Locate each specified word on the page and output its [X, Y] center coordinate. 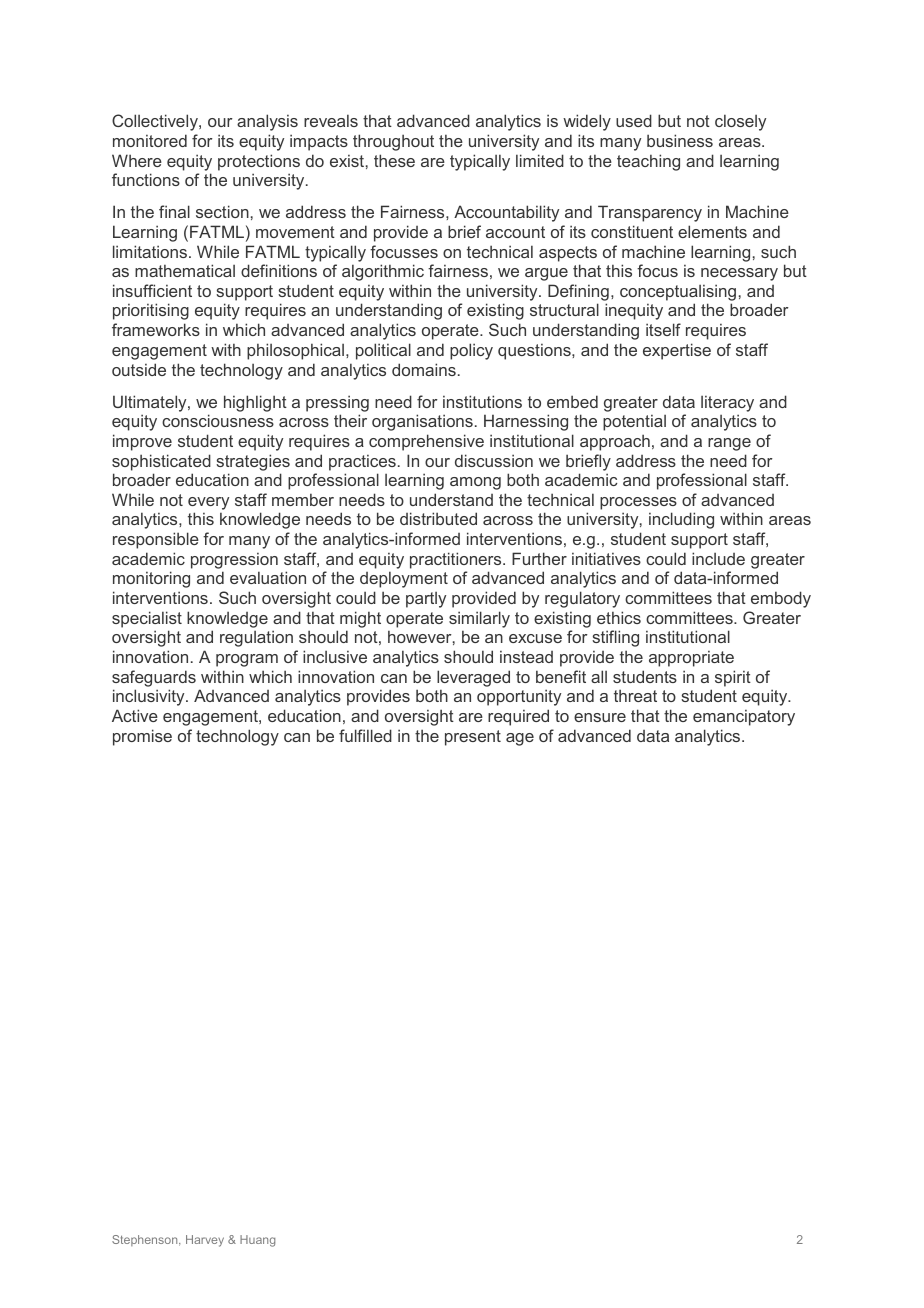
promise [142, 737]
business [680, 140]
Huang [257, 1241]
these [394, 160]
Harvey [205, 1241]
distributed [438, 518]
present [473, 738]
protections [259, 162]
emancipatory [744, 717]
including [681, 520]
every [208, 503]
